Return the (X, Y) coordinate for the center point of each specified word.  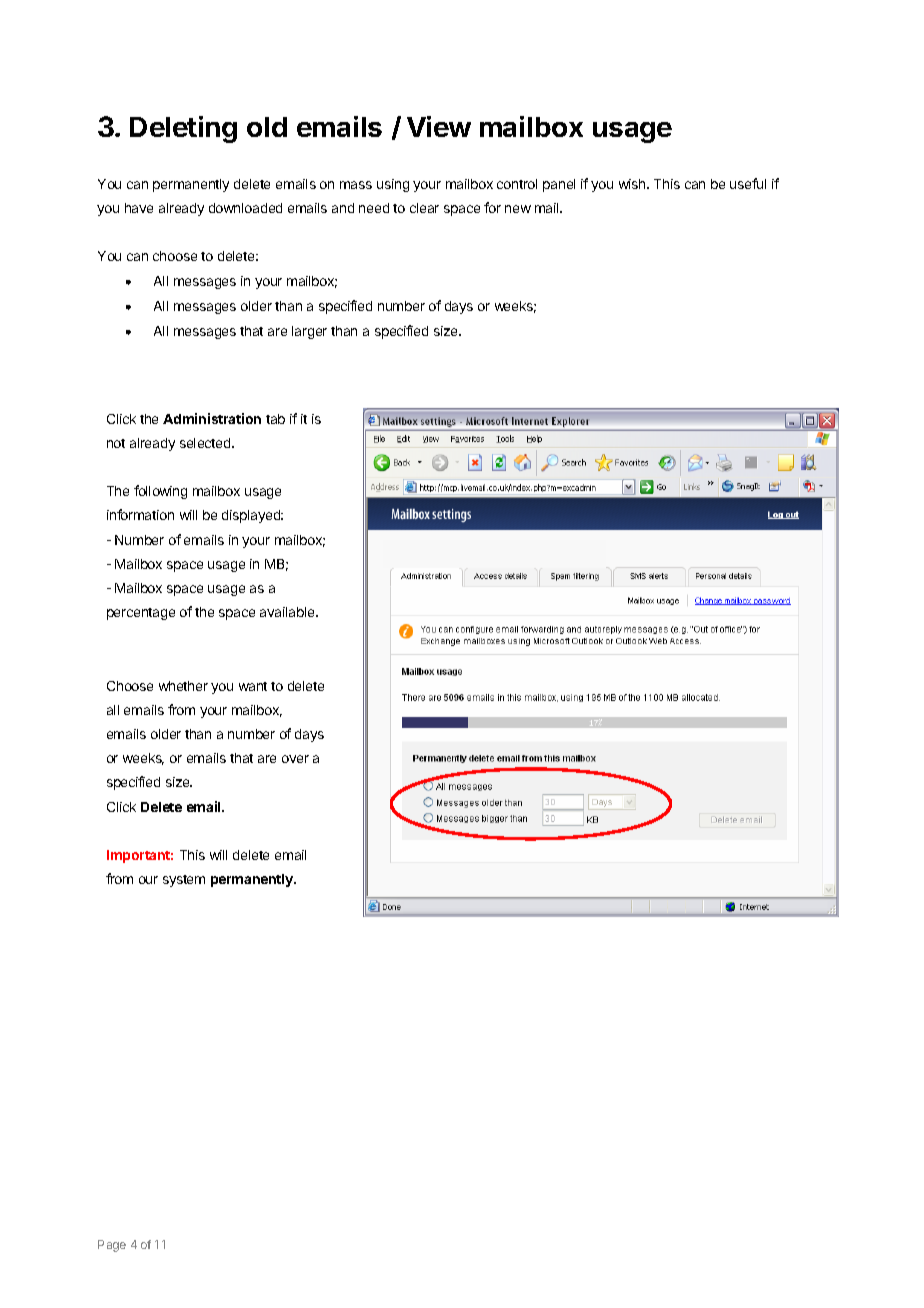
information (140, 514)
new (518, 209)
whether (183, 686)
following (160, 492)
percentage (141, 614)
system (184, 881)
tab (275, 419)
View (439, 126)
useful (748, 183)
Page (112, 1246)
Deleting (183, 129)
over (295, 759)
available (288, 612)
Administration (212, 418)
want (253, 686)
